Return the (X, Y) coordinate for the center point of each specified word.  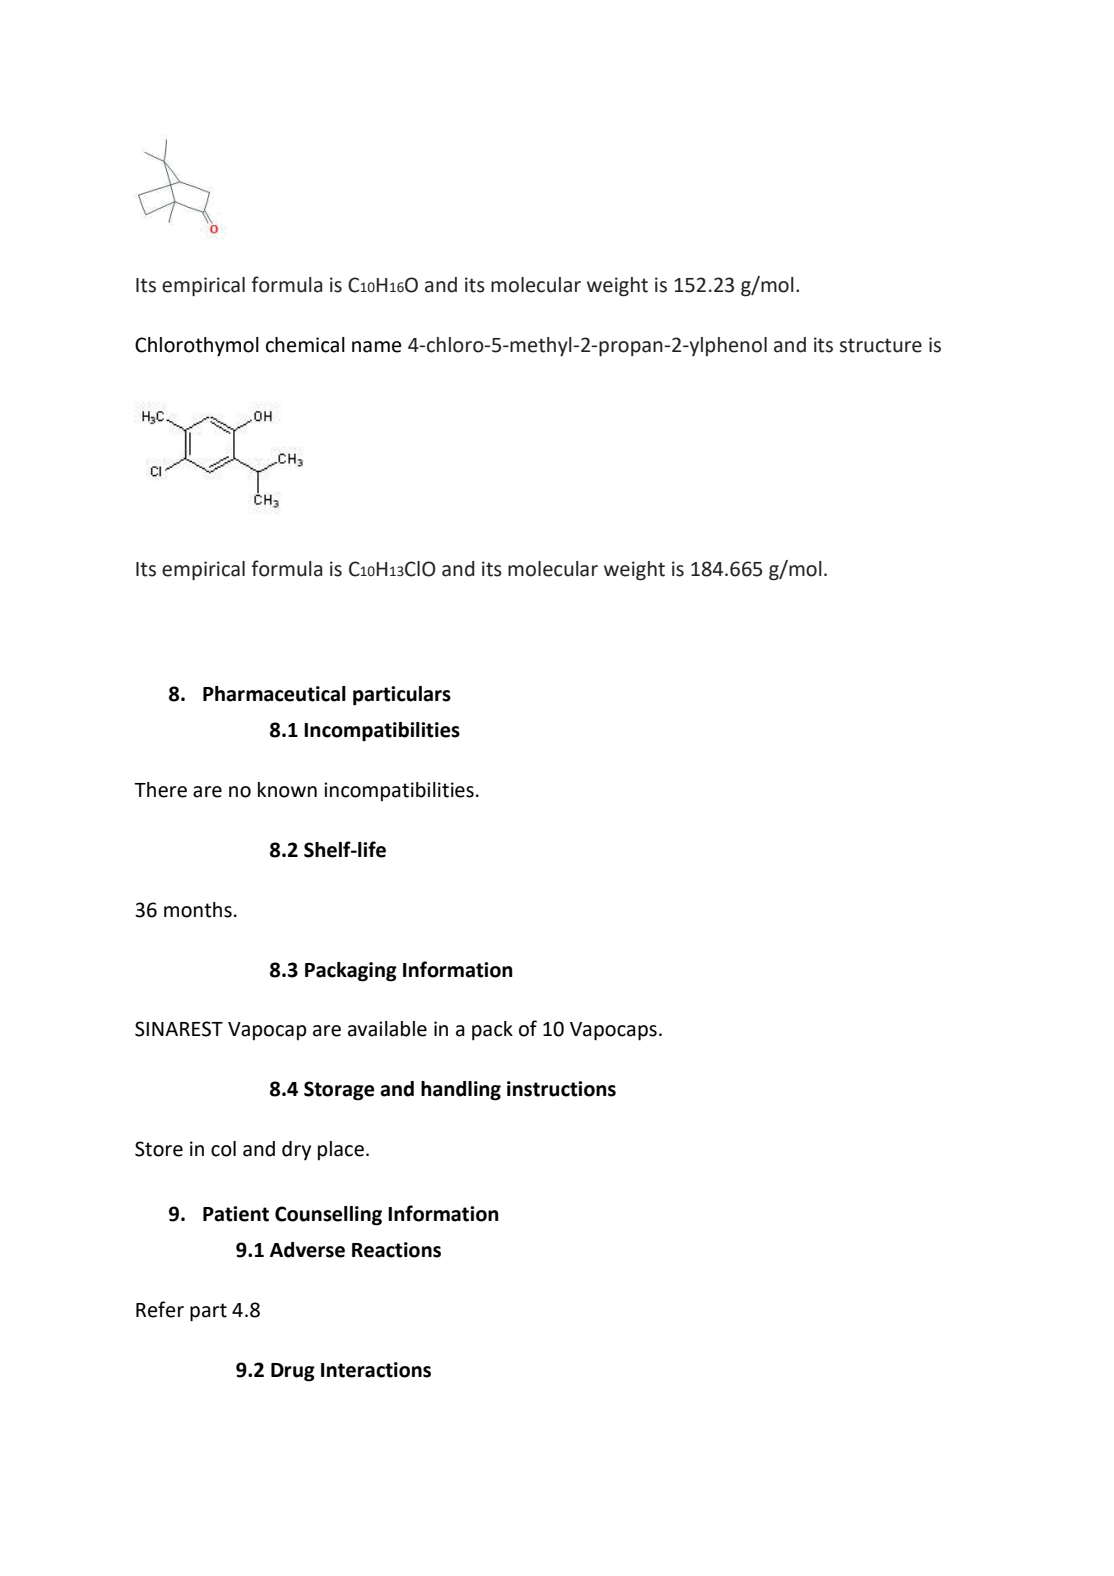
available (387, 1029)
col (223, 1149)
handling (461, 1091)
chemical (305, 345)
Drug (293, 1372)
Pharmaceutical (274, 694)
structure (881, 345)
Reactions (396, 1250)
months (198, 910)
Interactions (376, 1370)
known (287, 790)
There (160, 790)
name (377, 347)
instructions (561, 1089)
